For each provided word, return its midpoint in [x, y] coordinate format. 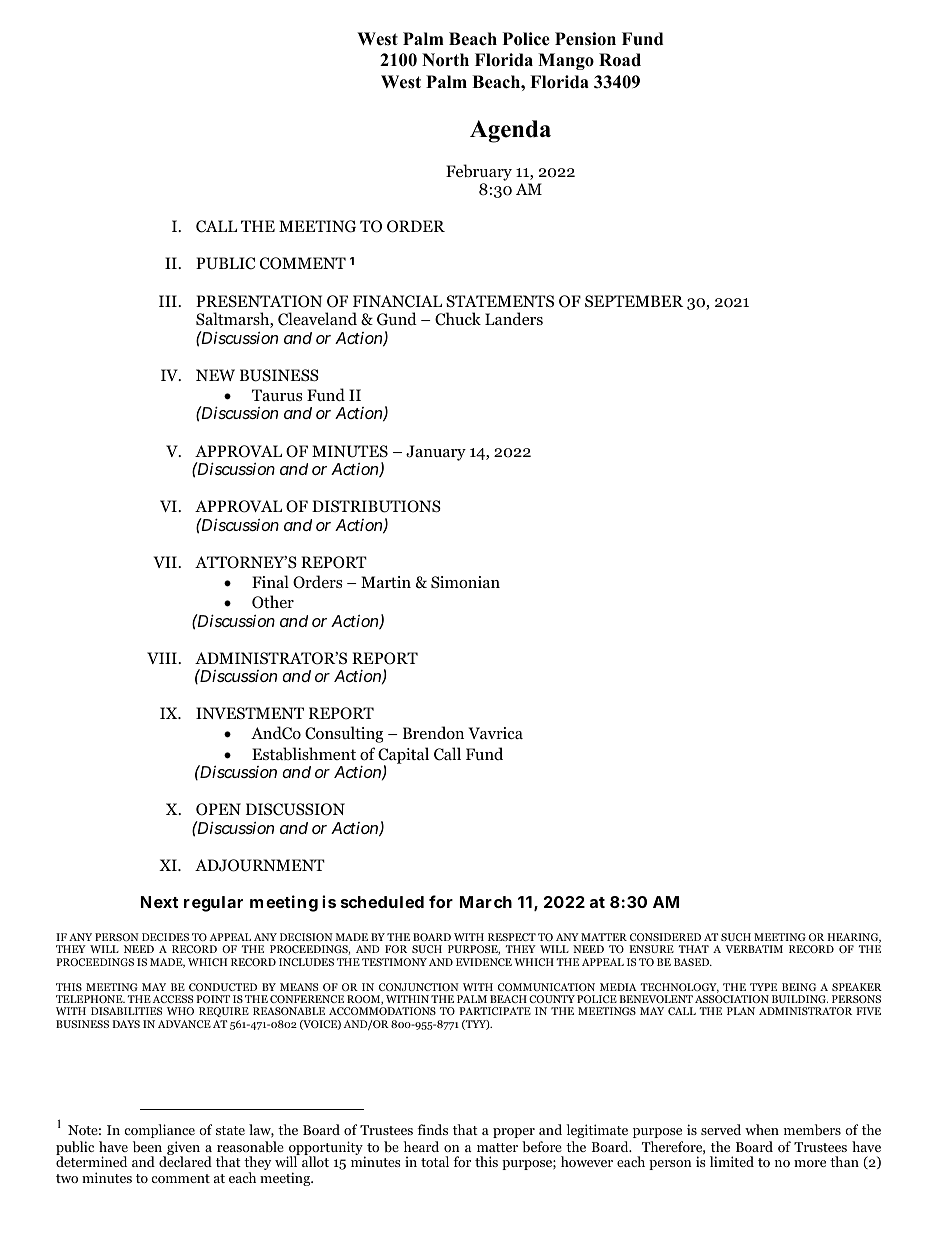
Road [620, 60]
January [436, 453]
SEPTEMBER [634, 301]
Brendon [433, 733]
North [445, 60]
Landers [514, 318]
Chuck [458, 319]
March [486, 902]
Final [270, 581]
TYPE [763, 987]
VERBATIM [754, 949]
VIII [163, 658]
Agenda [510, 131]
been [147, 1146]
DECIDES [165, 937]
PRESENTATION [259, 301]
